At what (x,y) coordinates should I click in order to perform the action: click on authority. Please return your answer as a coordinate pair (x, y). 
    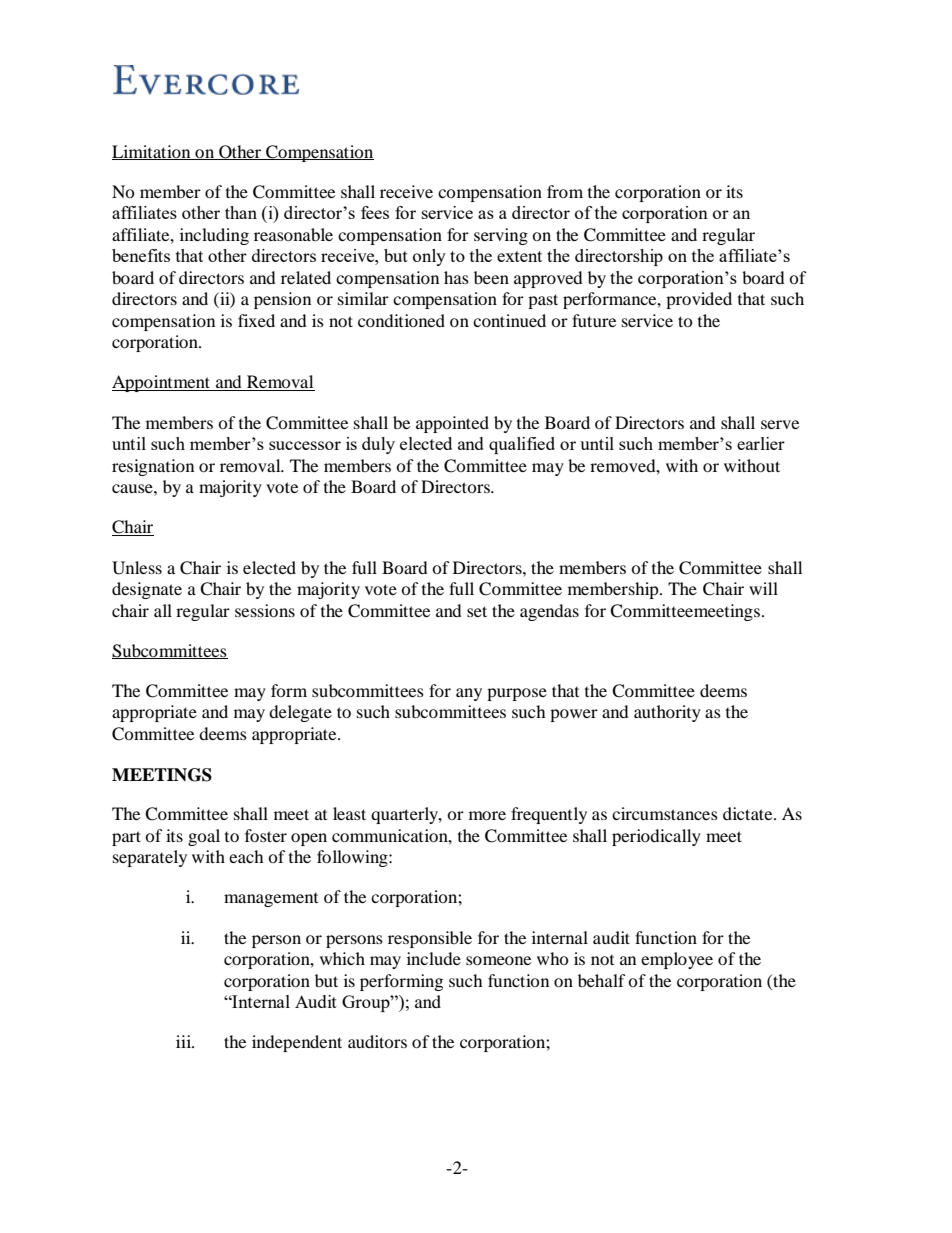
    Looking at the image, I should click on (667, 713).
